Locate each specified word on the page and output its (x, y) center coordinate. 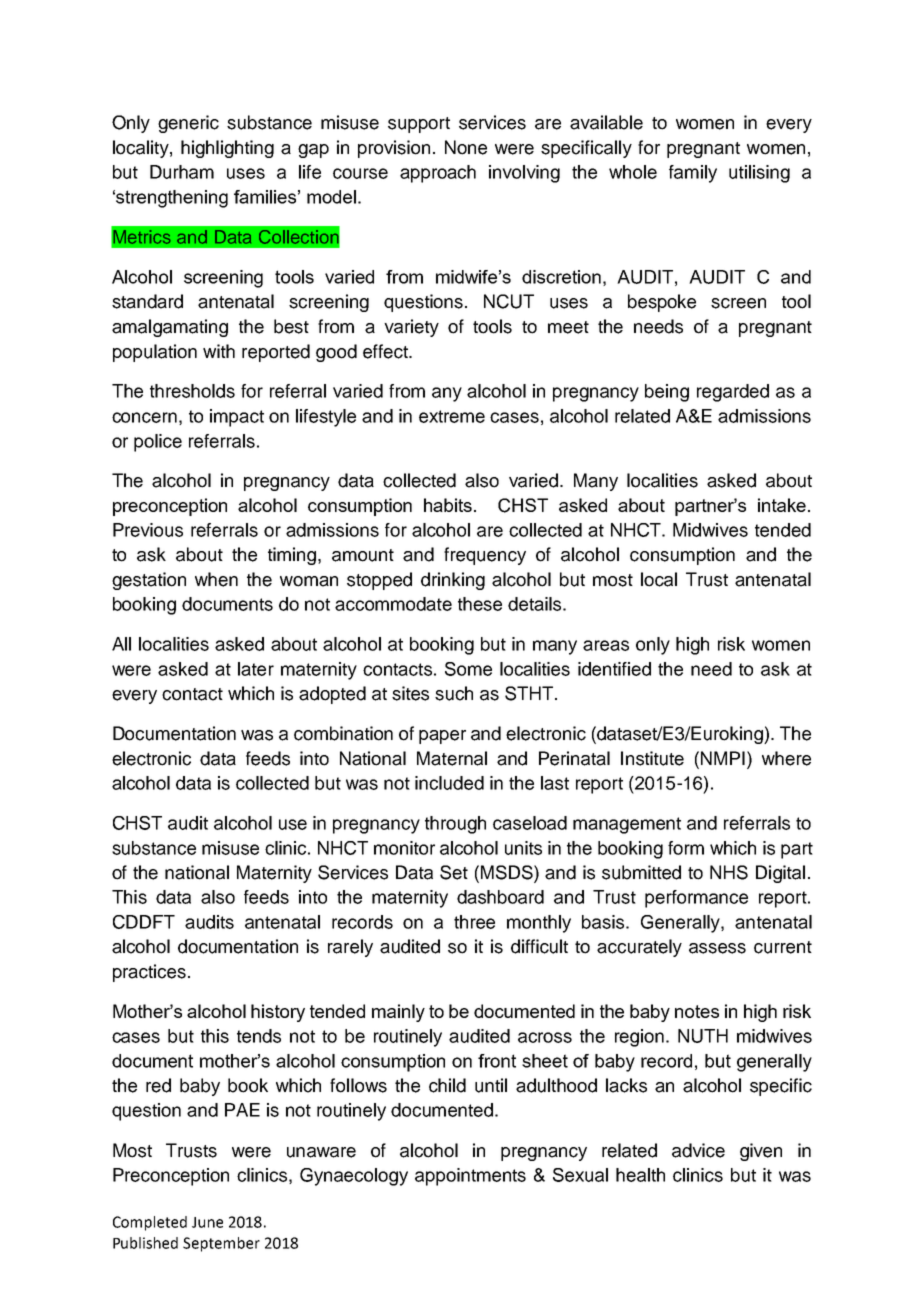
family (693, 174)
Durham (182, 172)
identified (614, 669)
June (207, 1222)
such (454, 693)
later (256, 669)
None (466, 147)
